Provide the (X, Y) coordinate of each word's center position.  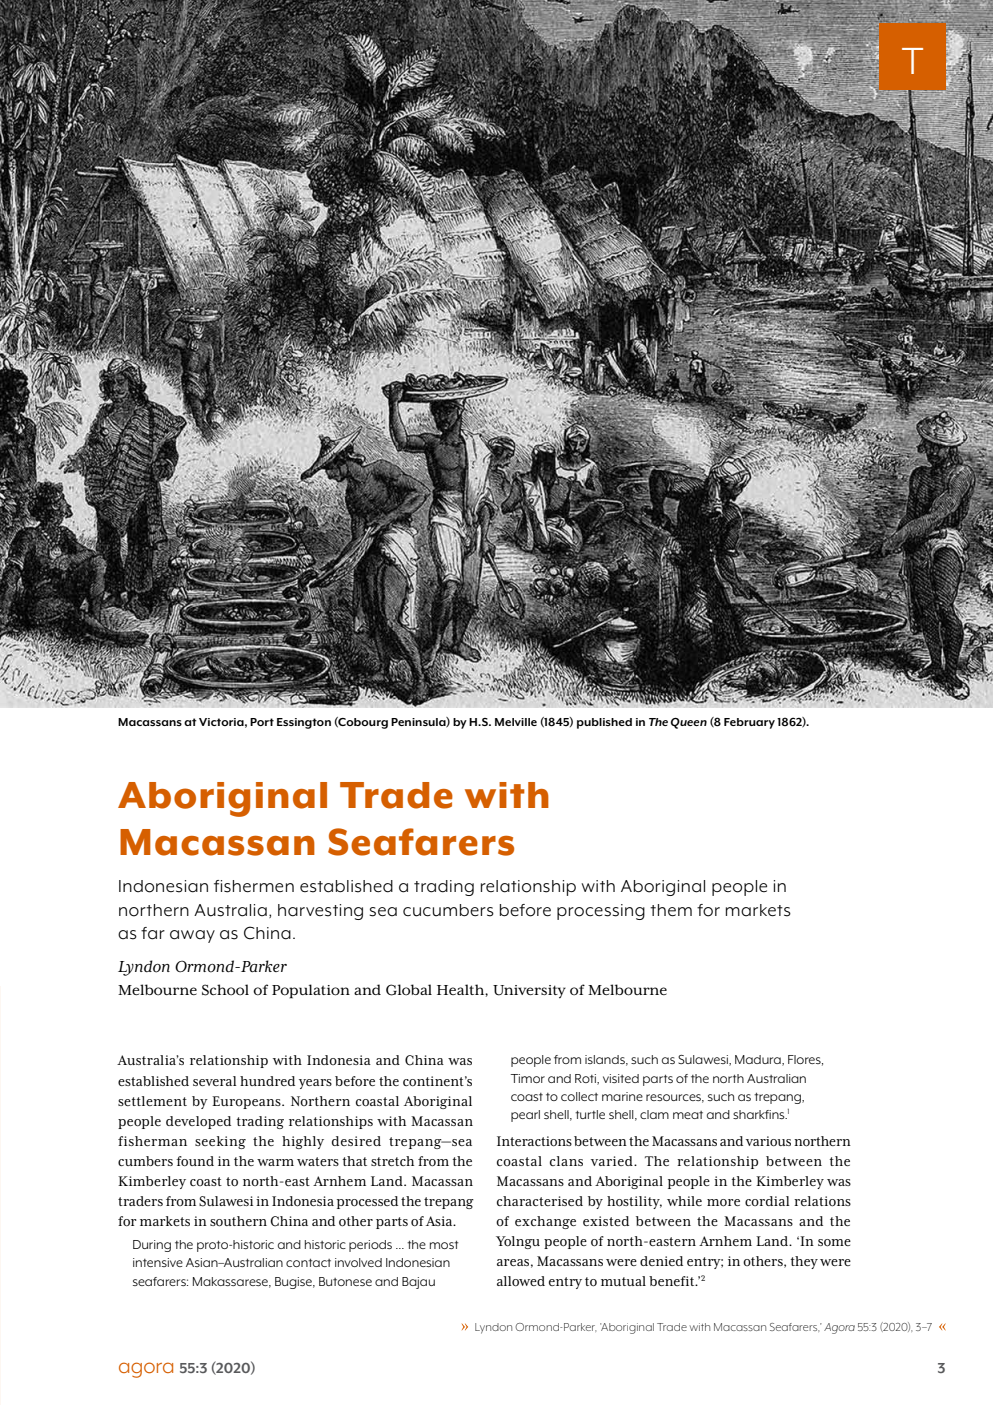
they (804, 1262)
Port (262, 722)
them (671, 910)
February (749, 723)
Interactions (534, 1141)
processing (601, 912)
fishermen (254, 886)
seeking (220, 1142)
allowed (521, 1281)
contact (308, 1263)
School (225, 990)
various (768, 1141)
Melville (516, 722)
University (529, 992)
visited (621, 1078)
